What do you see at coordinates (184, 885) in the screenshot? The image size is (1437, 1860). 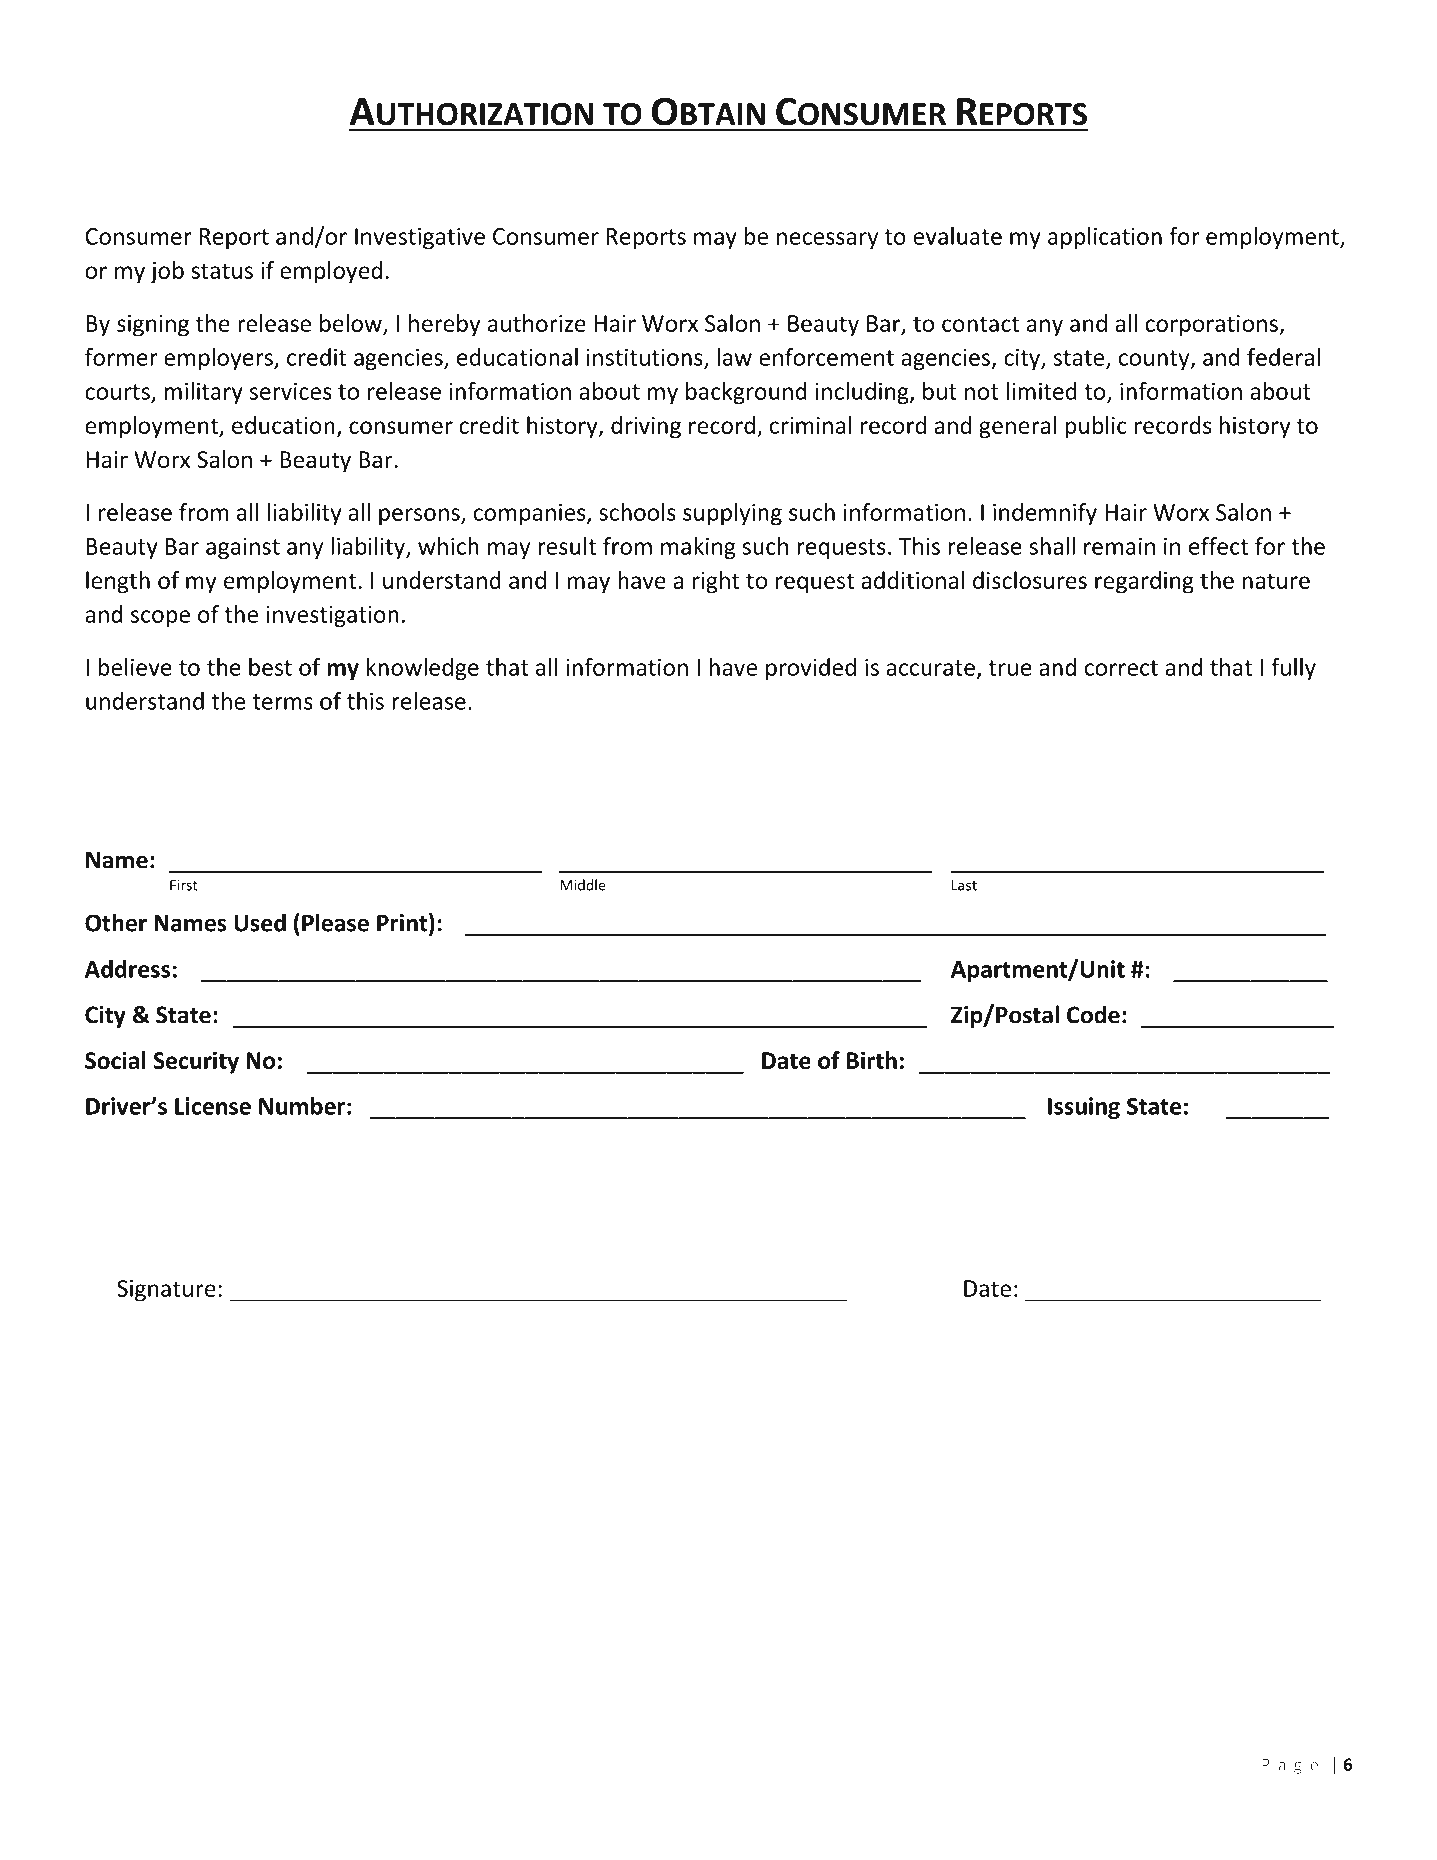 I see `First` at bounding box center [184, 885].
